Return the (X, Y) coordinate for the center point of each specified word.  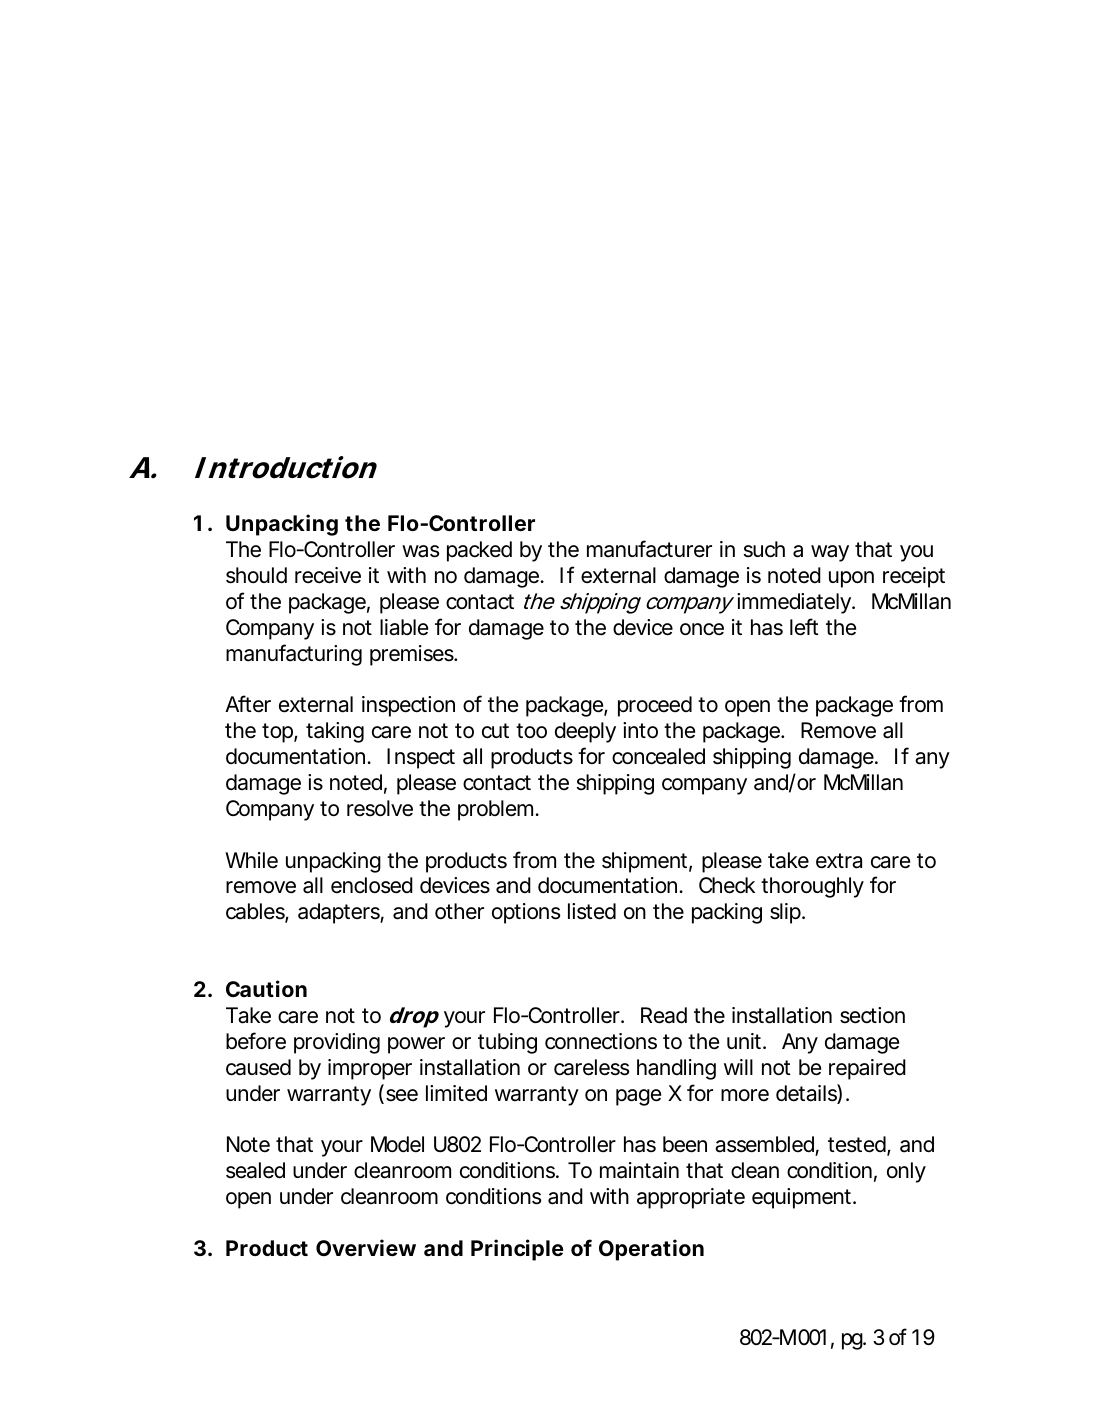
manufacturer (649, 549)
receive (328, 575)
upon (851, 579)
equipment (803, 1198)
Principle (517, 1250)
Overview (366, 1247)
